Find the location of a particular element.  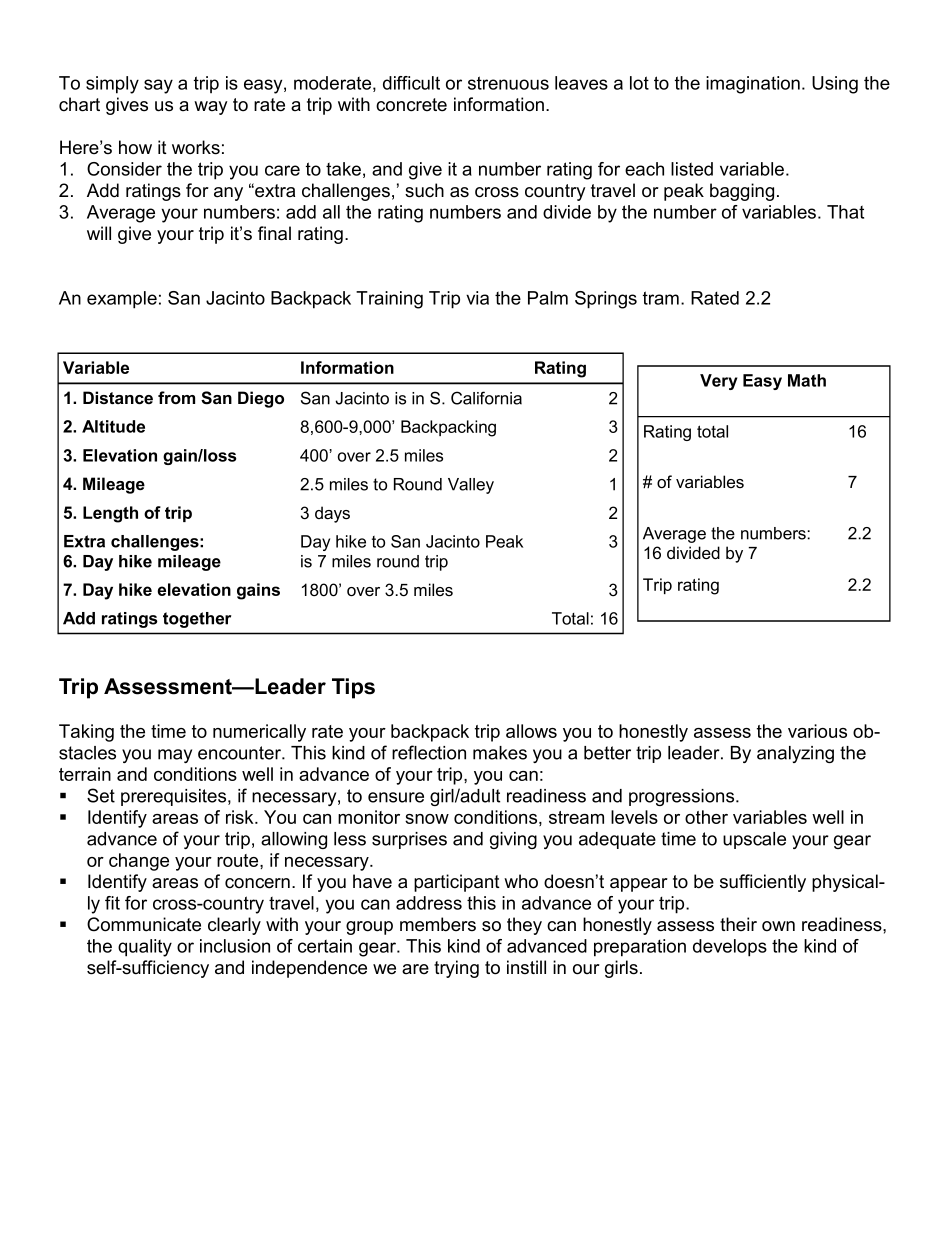

Tips is located at coordinates (353, 688).
